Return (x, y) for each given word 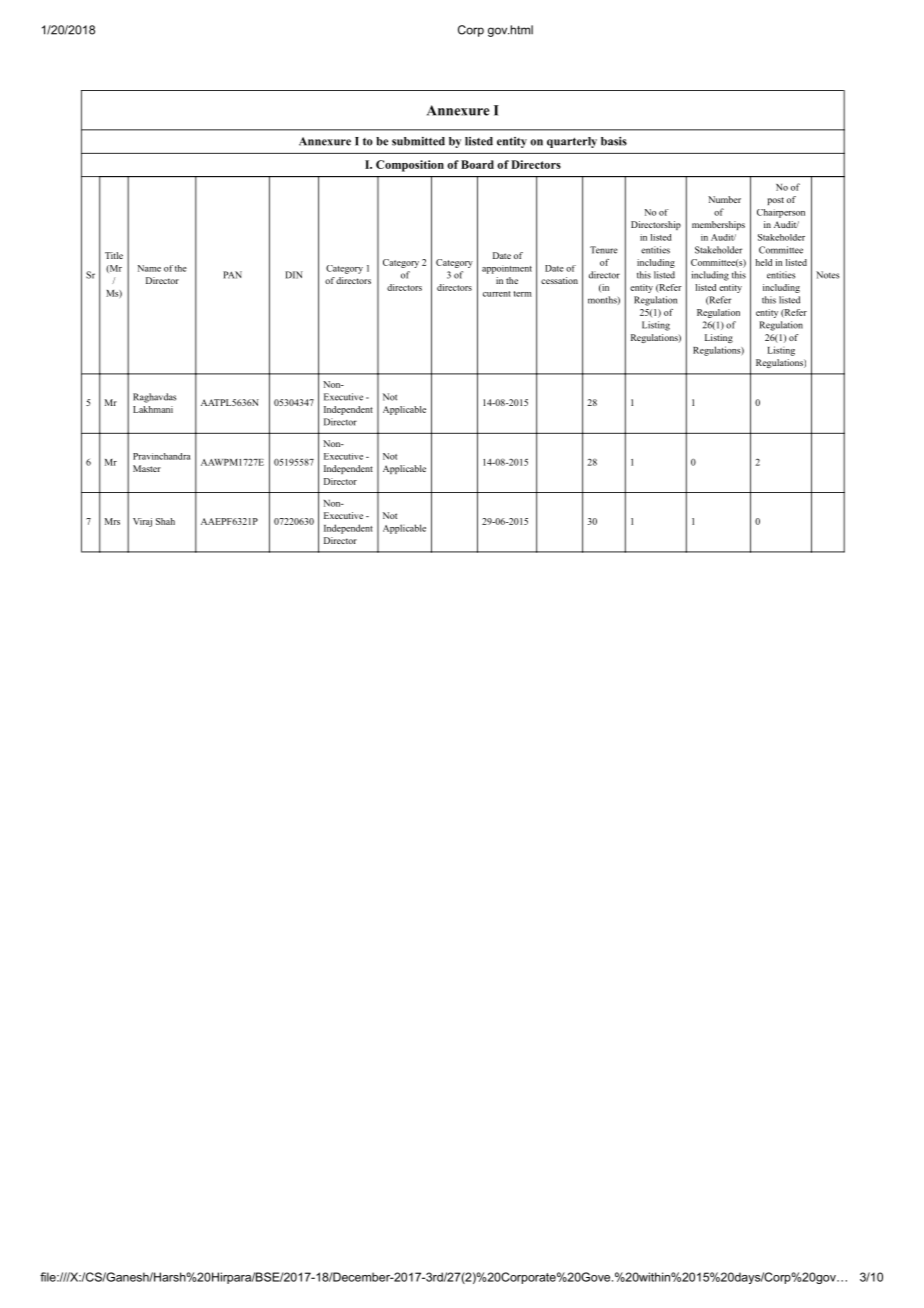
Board (477, 164)
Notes (827, 275)
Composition (410, 166)
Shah (165, 521)
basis (614, 141)
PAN (232, 275)
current (497, 294)
